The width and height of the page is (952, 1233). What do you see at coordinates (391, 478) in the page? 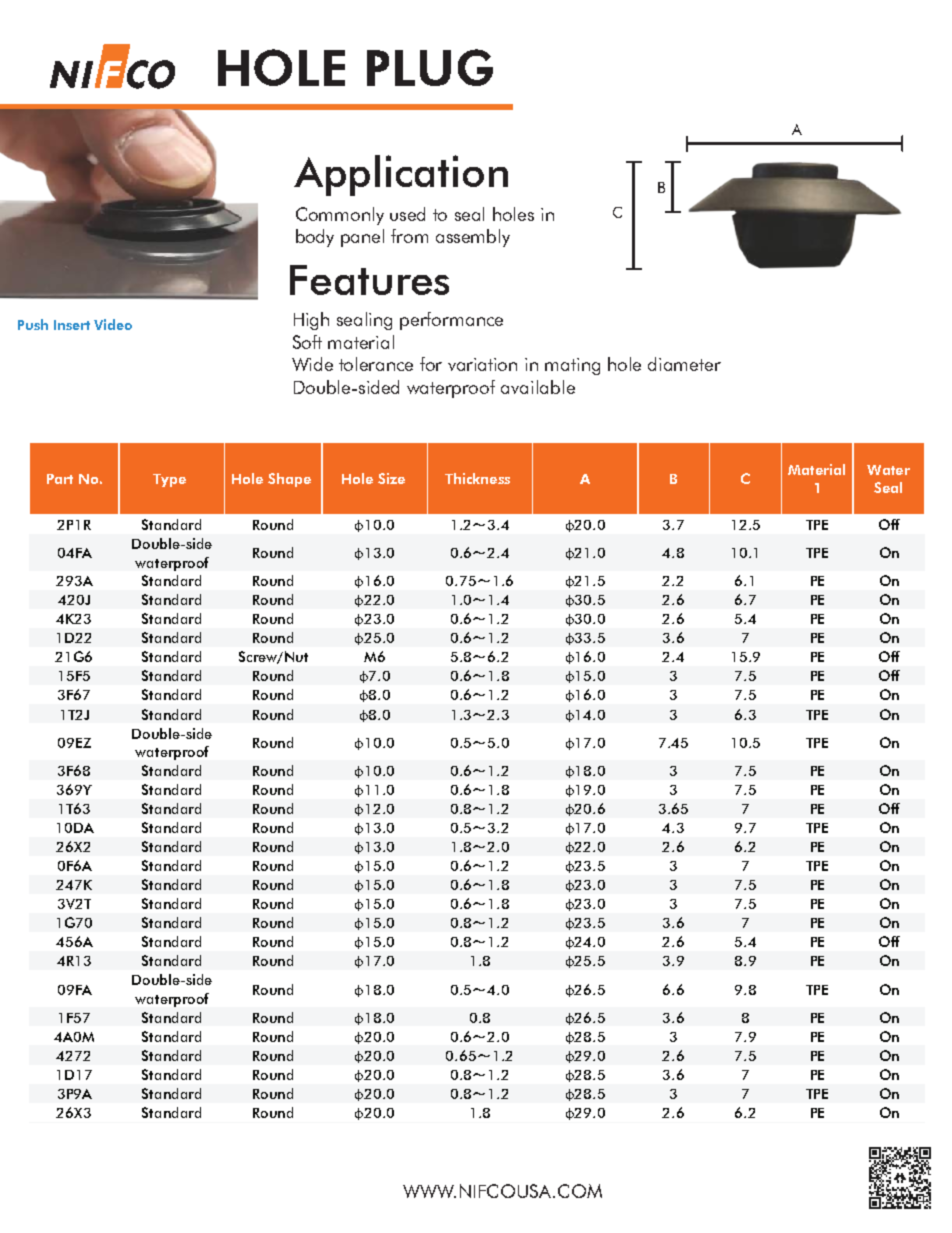
I see `Size` at bounding box center [391, 478].
